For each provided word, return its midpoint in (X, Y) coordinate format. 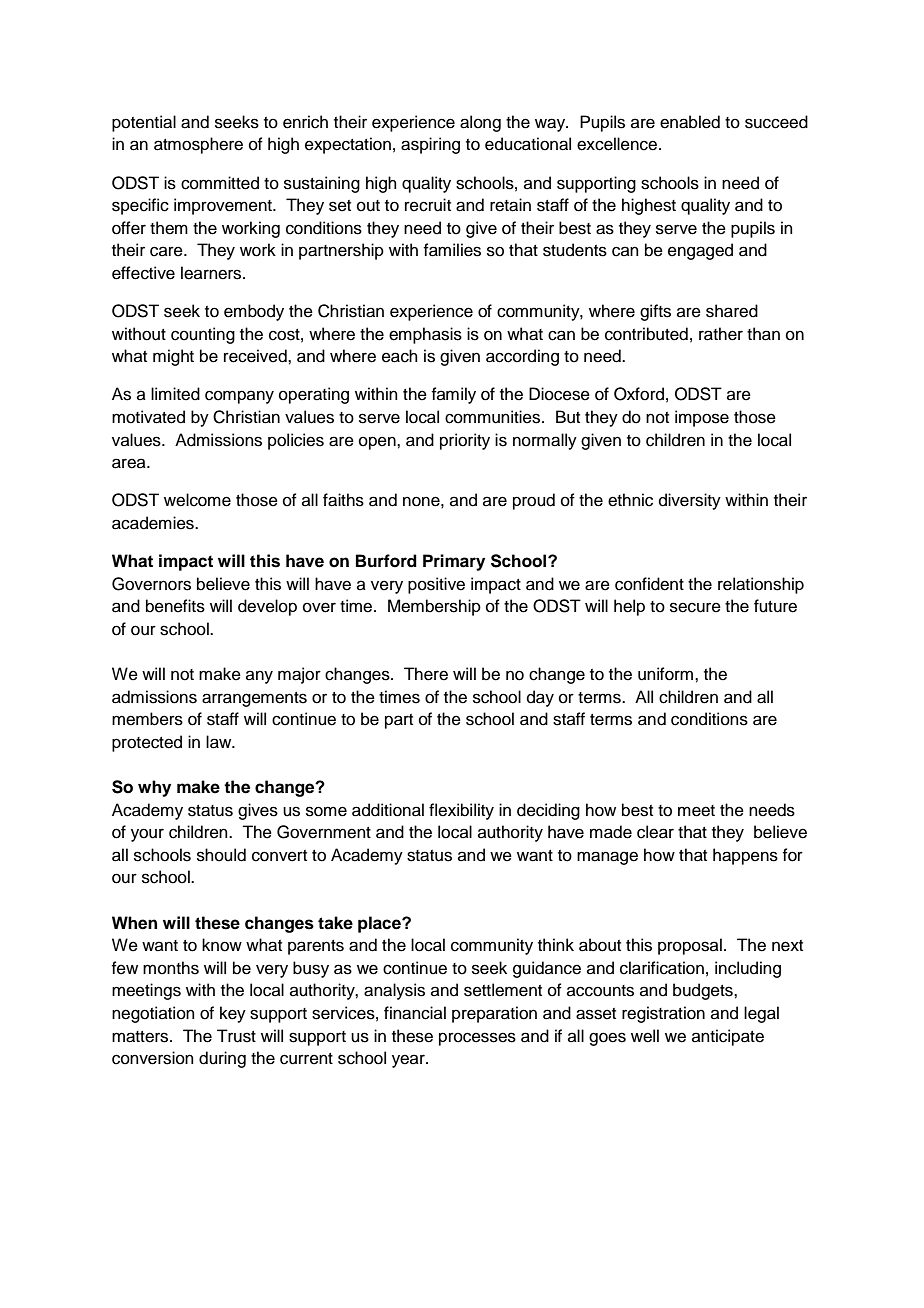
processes (477, 1039)
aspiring (430, 145)
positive (436, 585)
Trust (236, 1036)
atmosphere (198, 145)
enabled (690, 122)
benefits (175, 606)
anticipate (728, 1037)
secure (695, 607)
